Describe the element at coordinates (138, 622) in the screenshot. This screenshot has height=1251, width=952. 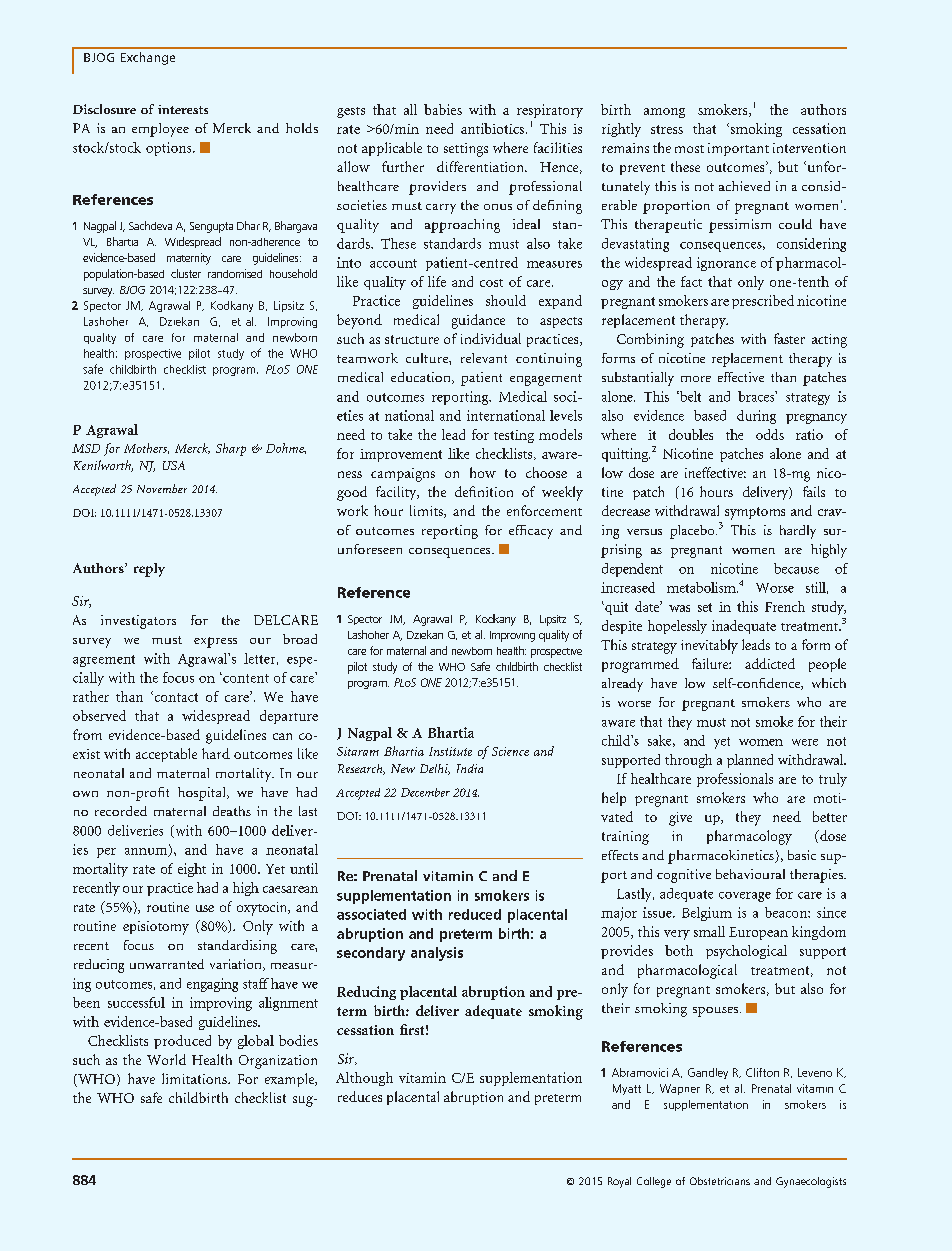
I see `investigators` at that location.
